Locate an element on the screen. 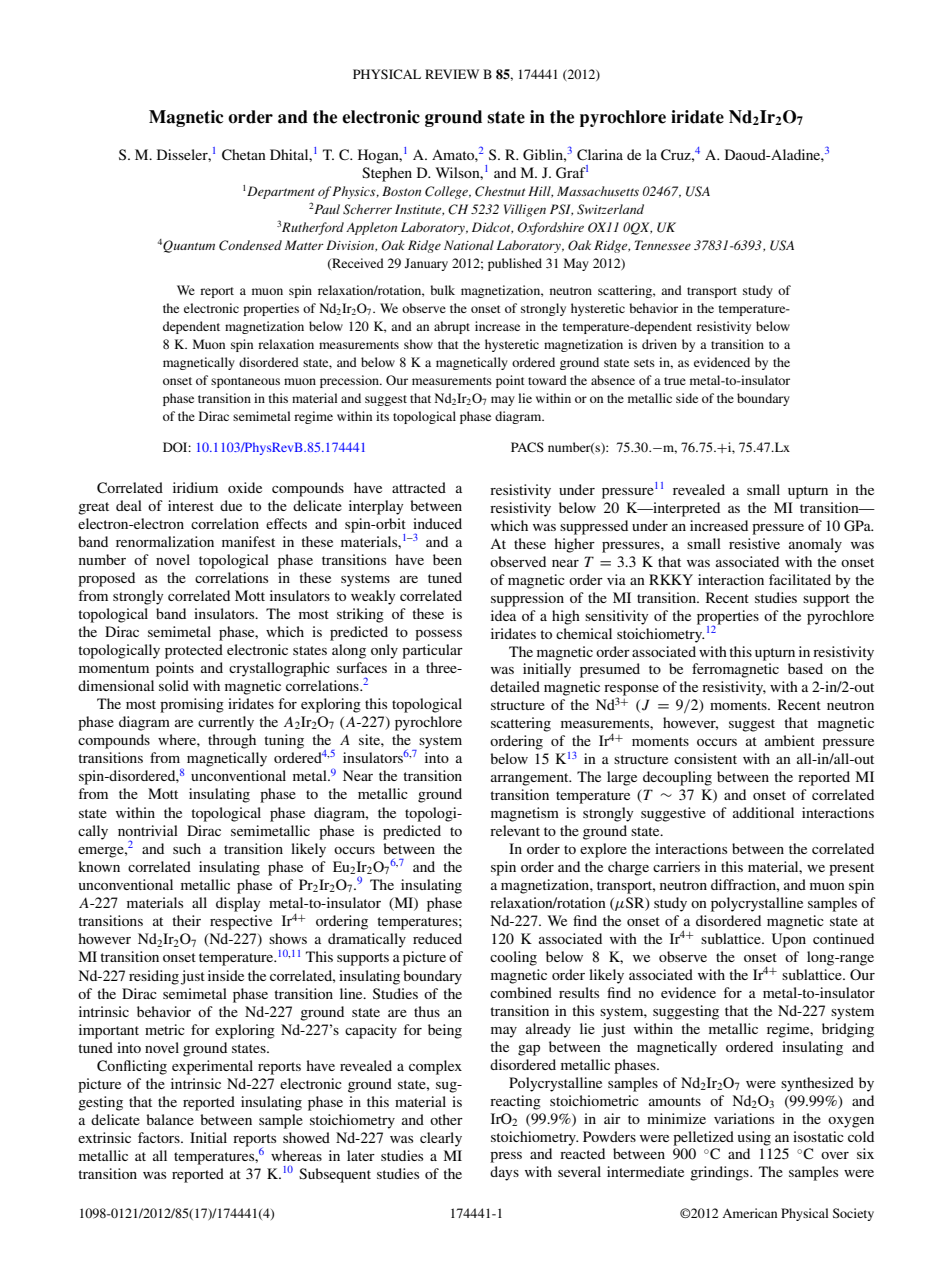 The image size is (952, 1270). resistive is located at coordinates (754, 543).
